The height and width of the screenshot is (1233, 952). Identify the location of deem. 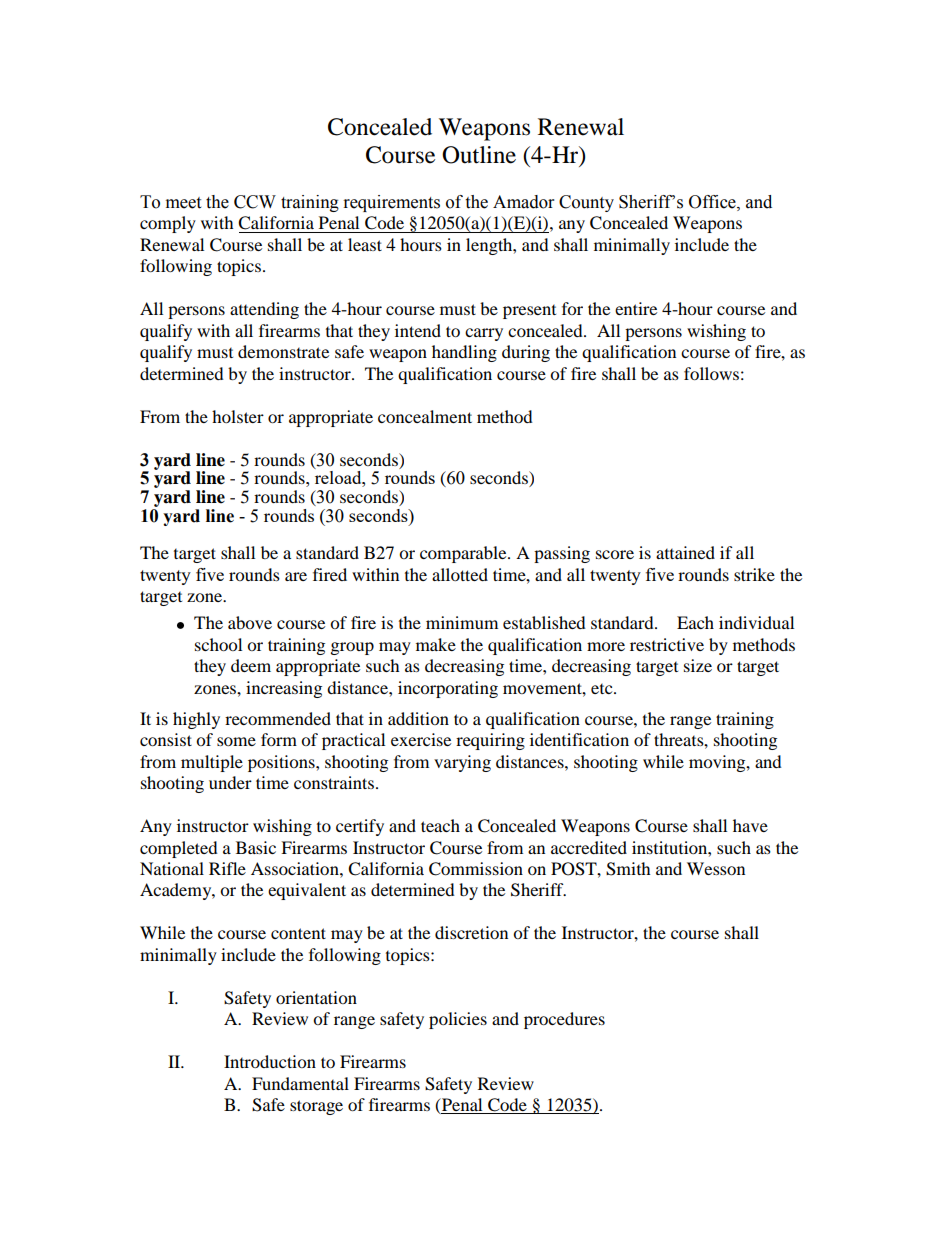
(251, 665).
